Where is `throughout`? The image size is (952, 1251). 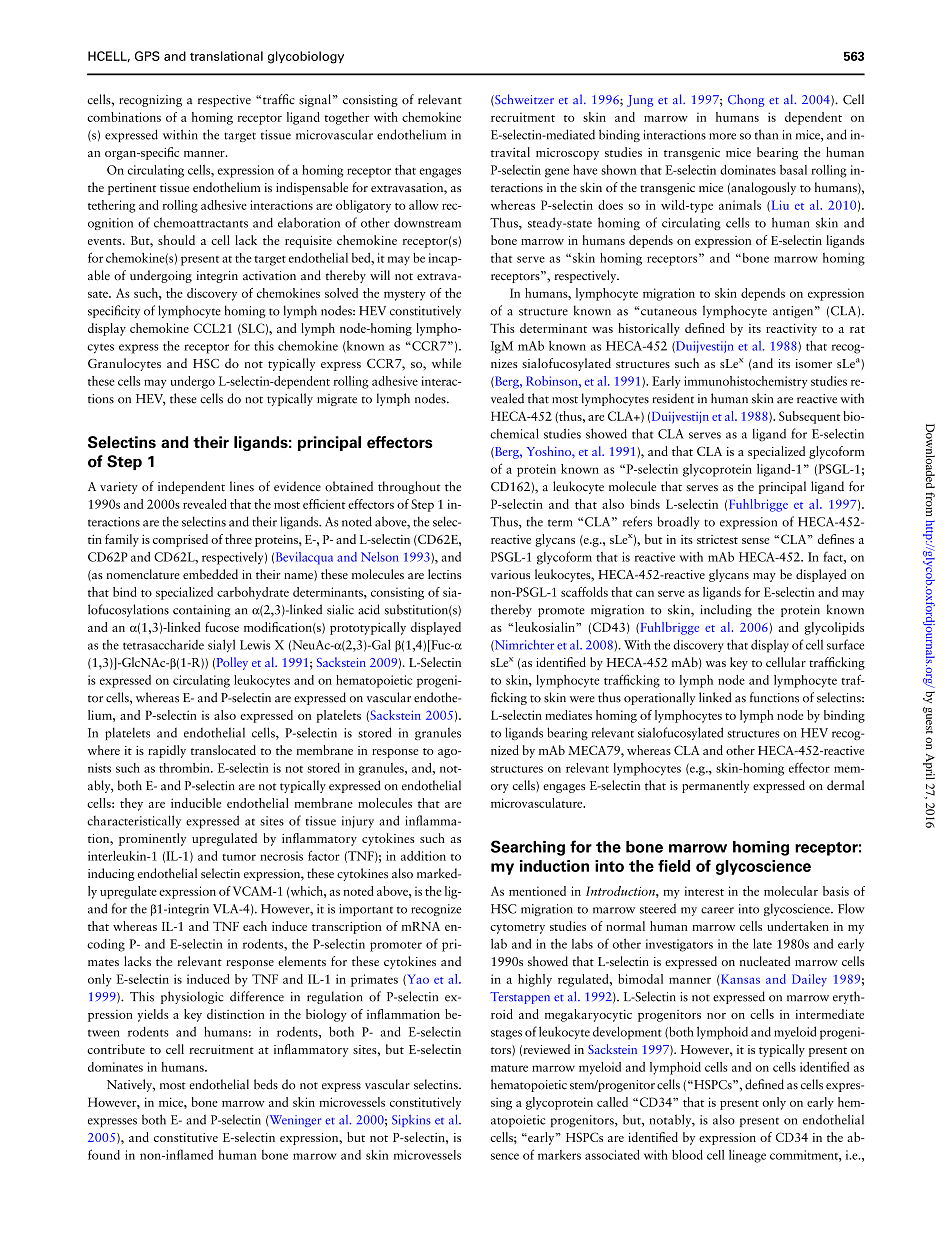 throughout is located at coordinates (409, 487).
